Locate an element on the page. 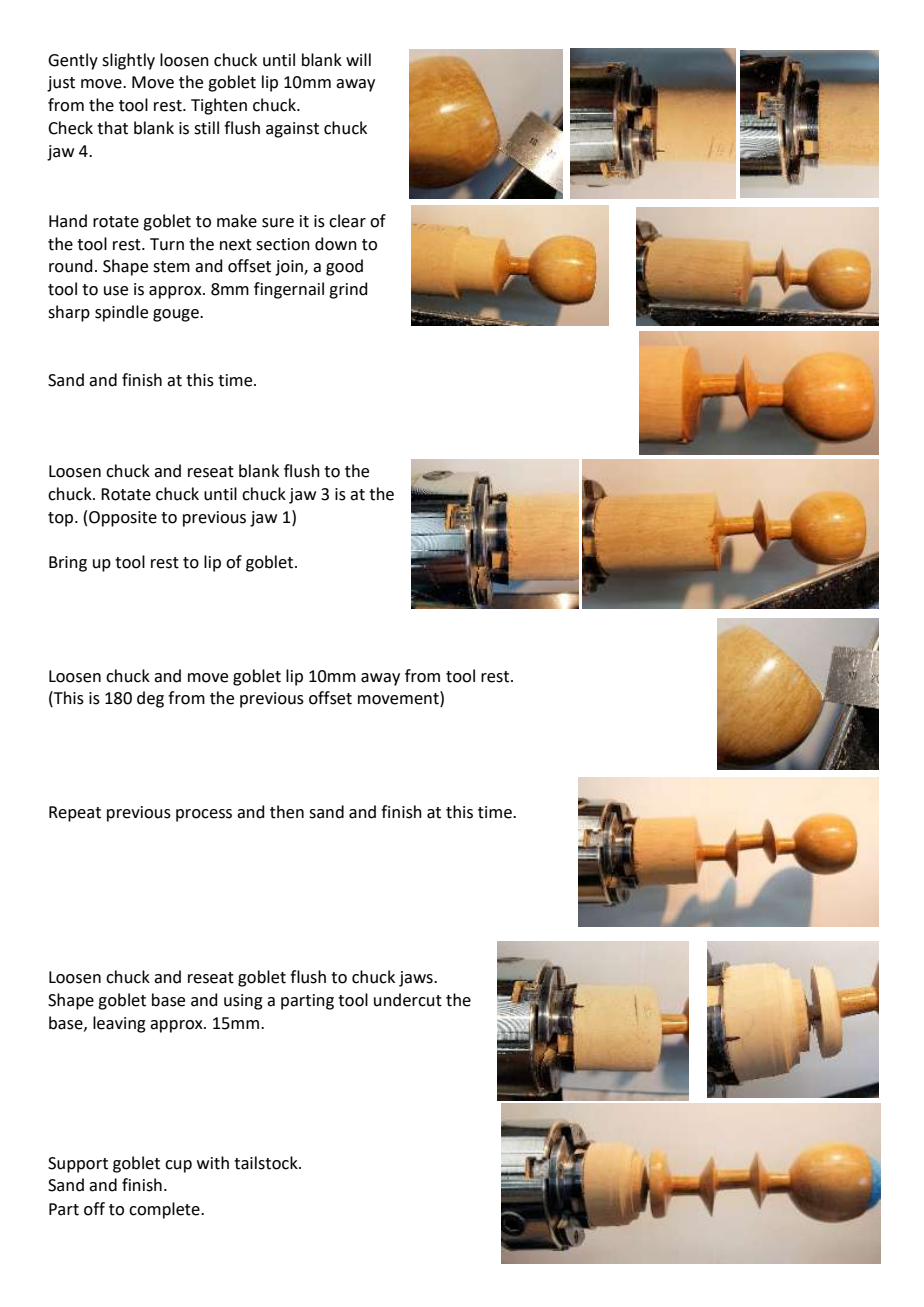 The image size is (924, 1307). Opposite is located at coordinates (123, 519).
